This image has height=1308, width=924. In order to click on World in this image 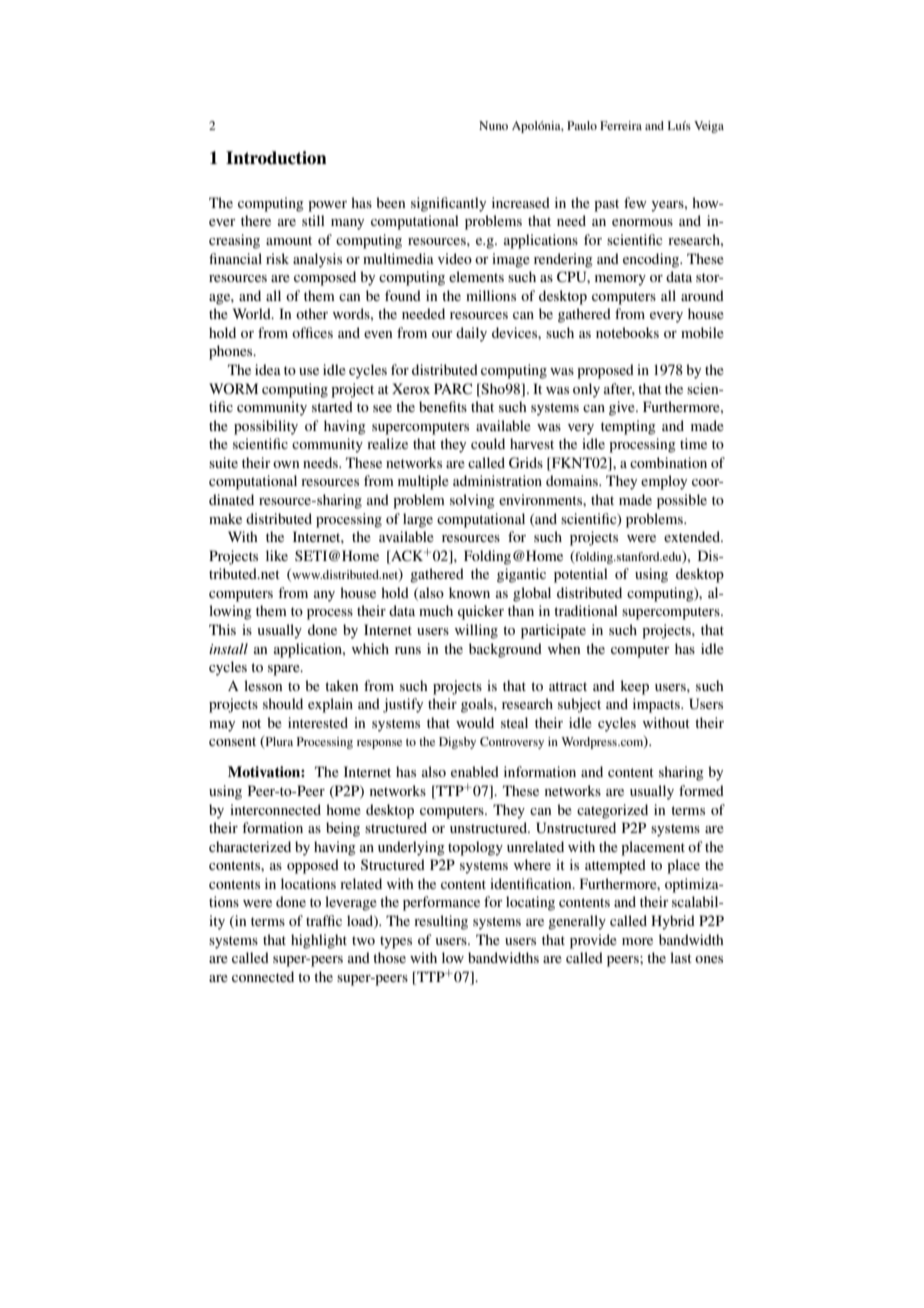, I will do `click(253, 313)`.
